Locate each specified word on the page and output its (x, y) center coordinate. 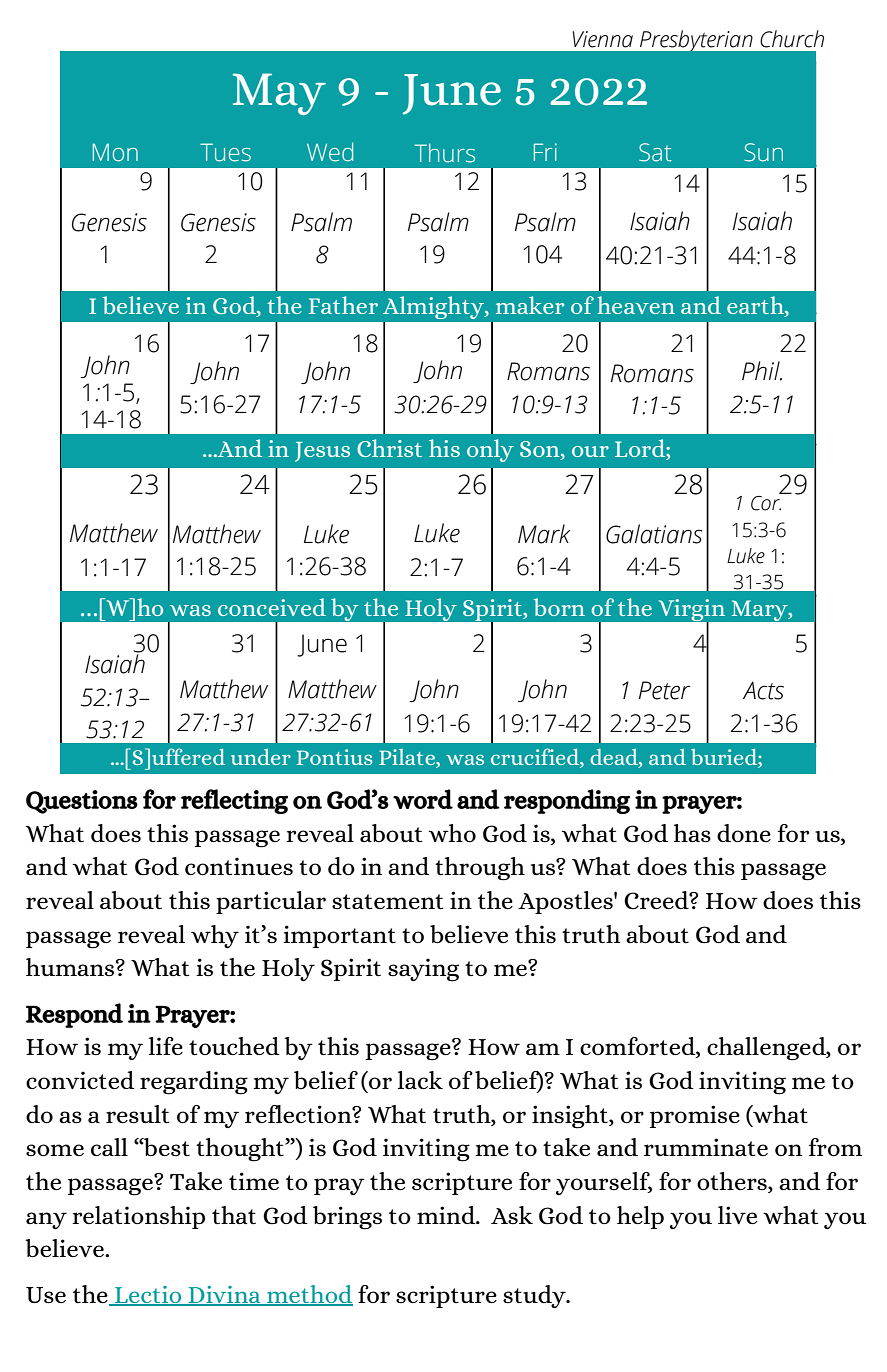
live (737, 1215)
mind (447, 1215)
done (744, 833)
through (480, 869)
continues (239, 866)
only (490, 450)
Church (792, 39)
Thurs (444, 153)
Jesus (322, 452)
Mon (115, 152)
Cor (766, 502)
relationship (138, 1217)
